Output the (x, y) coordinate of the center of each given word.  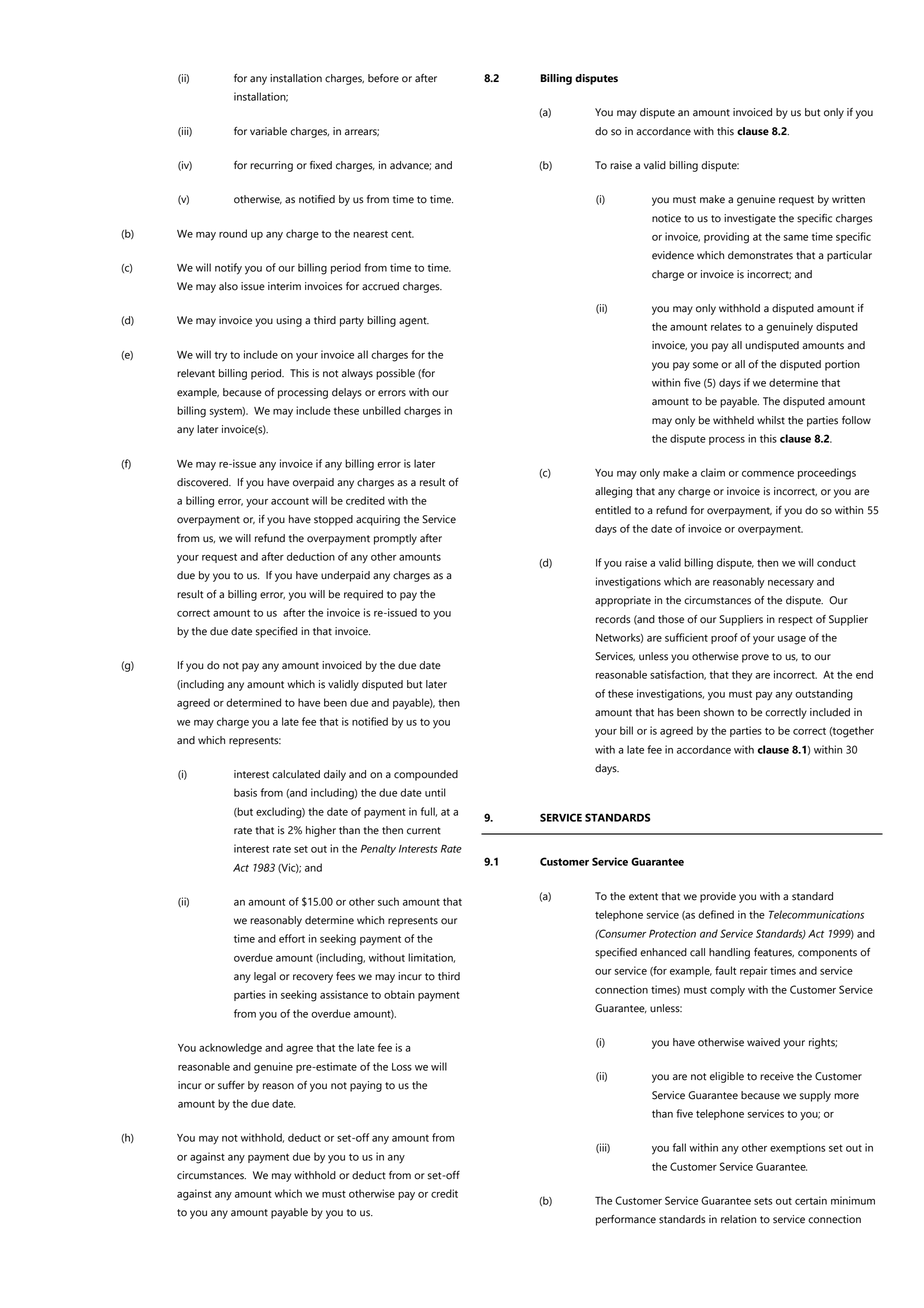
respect (795, 621)
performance (626, 1220)
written (848, 199)
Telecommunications (816, 914)
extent (643, 897)
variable (268, 131)
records (613, 619)
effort (292, 938)
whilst (771, 420)
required (363, 595)
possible (395, 374)
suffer (231, 1085)
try (220, 356)
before (383, 78)
